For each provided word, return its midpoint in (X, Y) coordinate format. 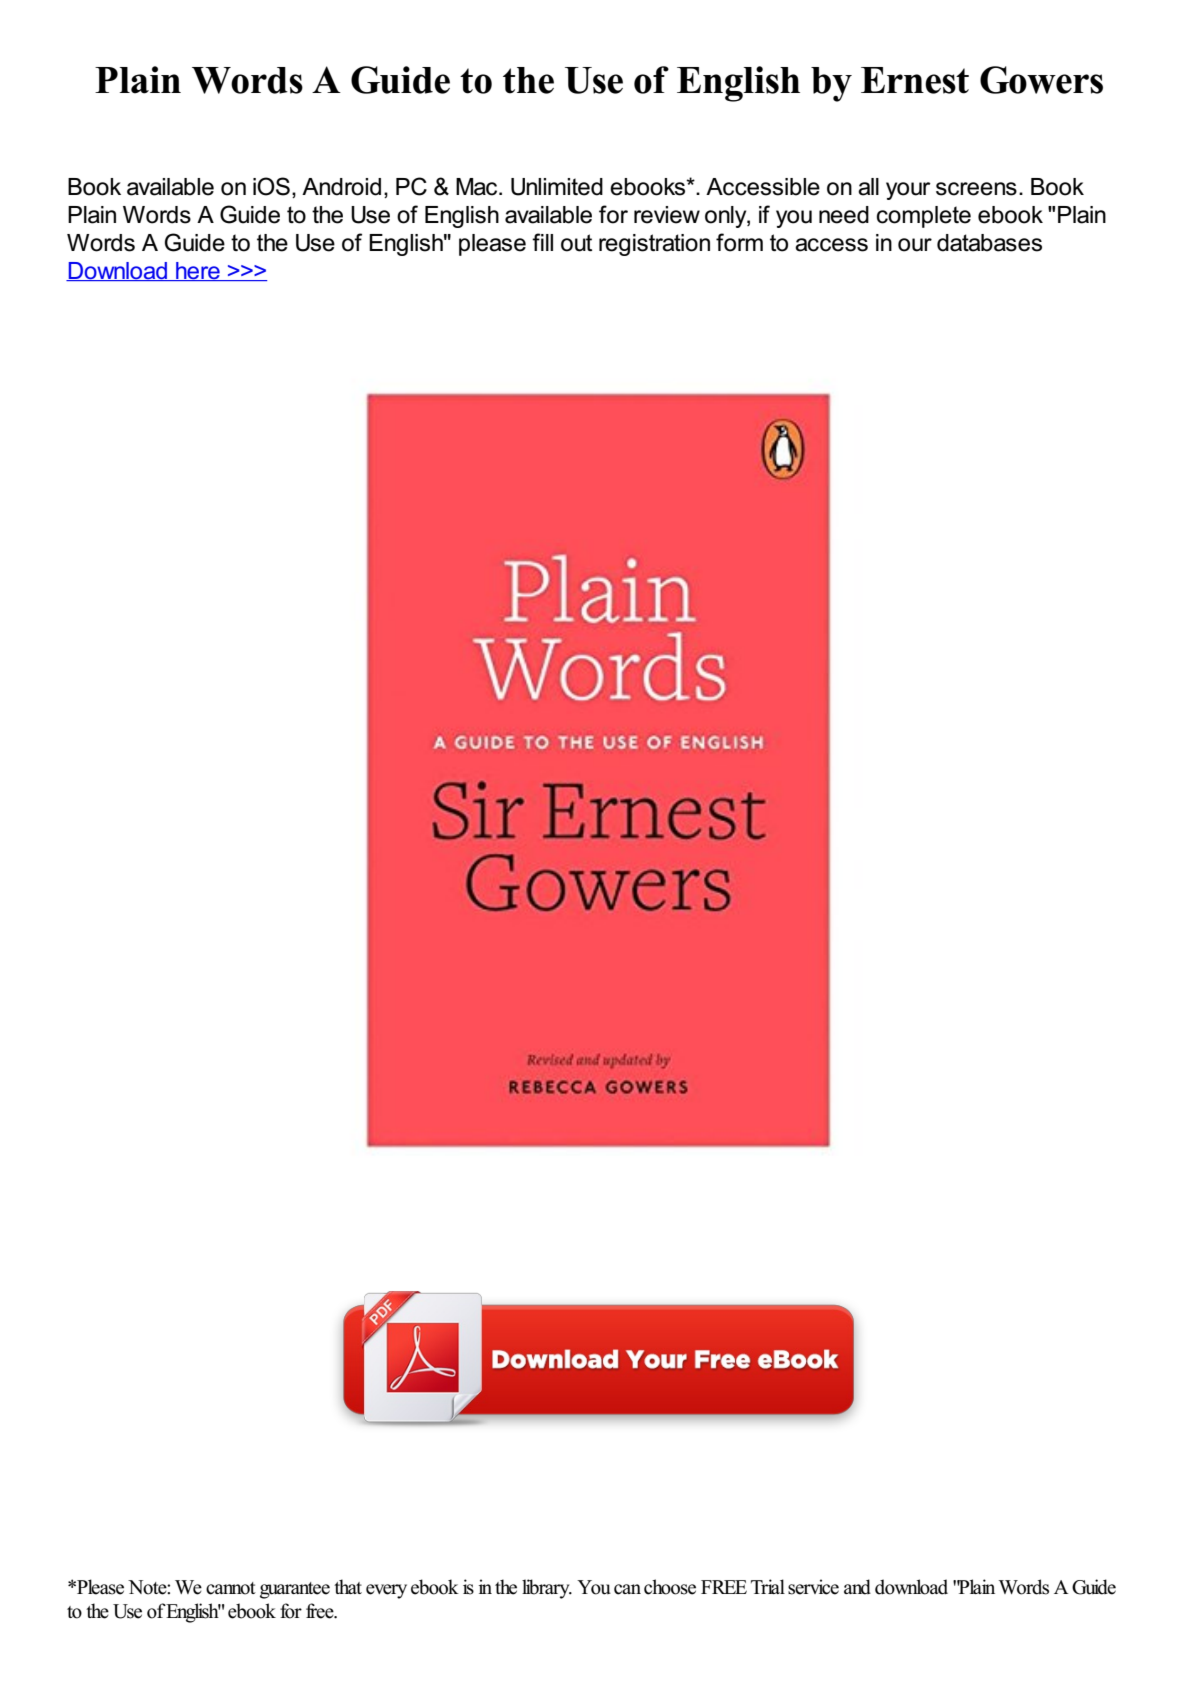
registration (654, 245)
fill (542, 242)
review (667, 215)
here (198, 271)
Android (341, 187)
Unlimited (557, 187)
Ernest (915, 80)
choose (670, 1587)
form (739, 242)
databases (989, 243)
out (576, 243)
